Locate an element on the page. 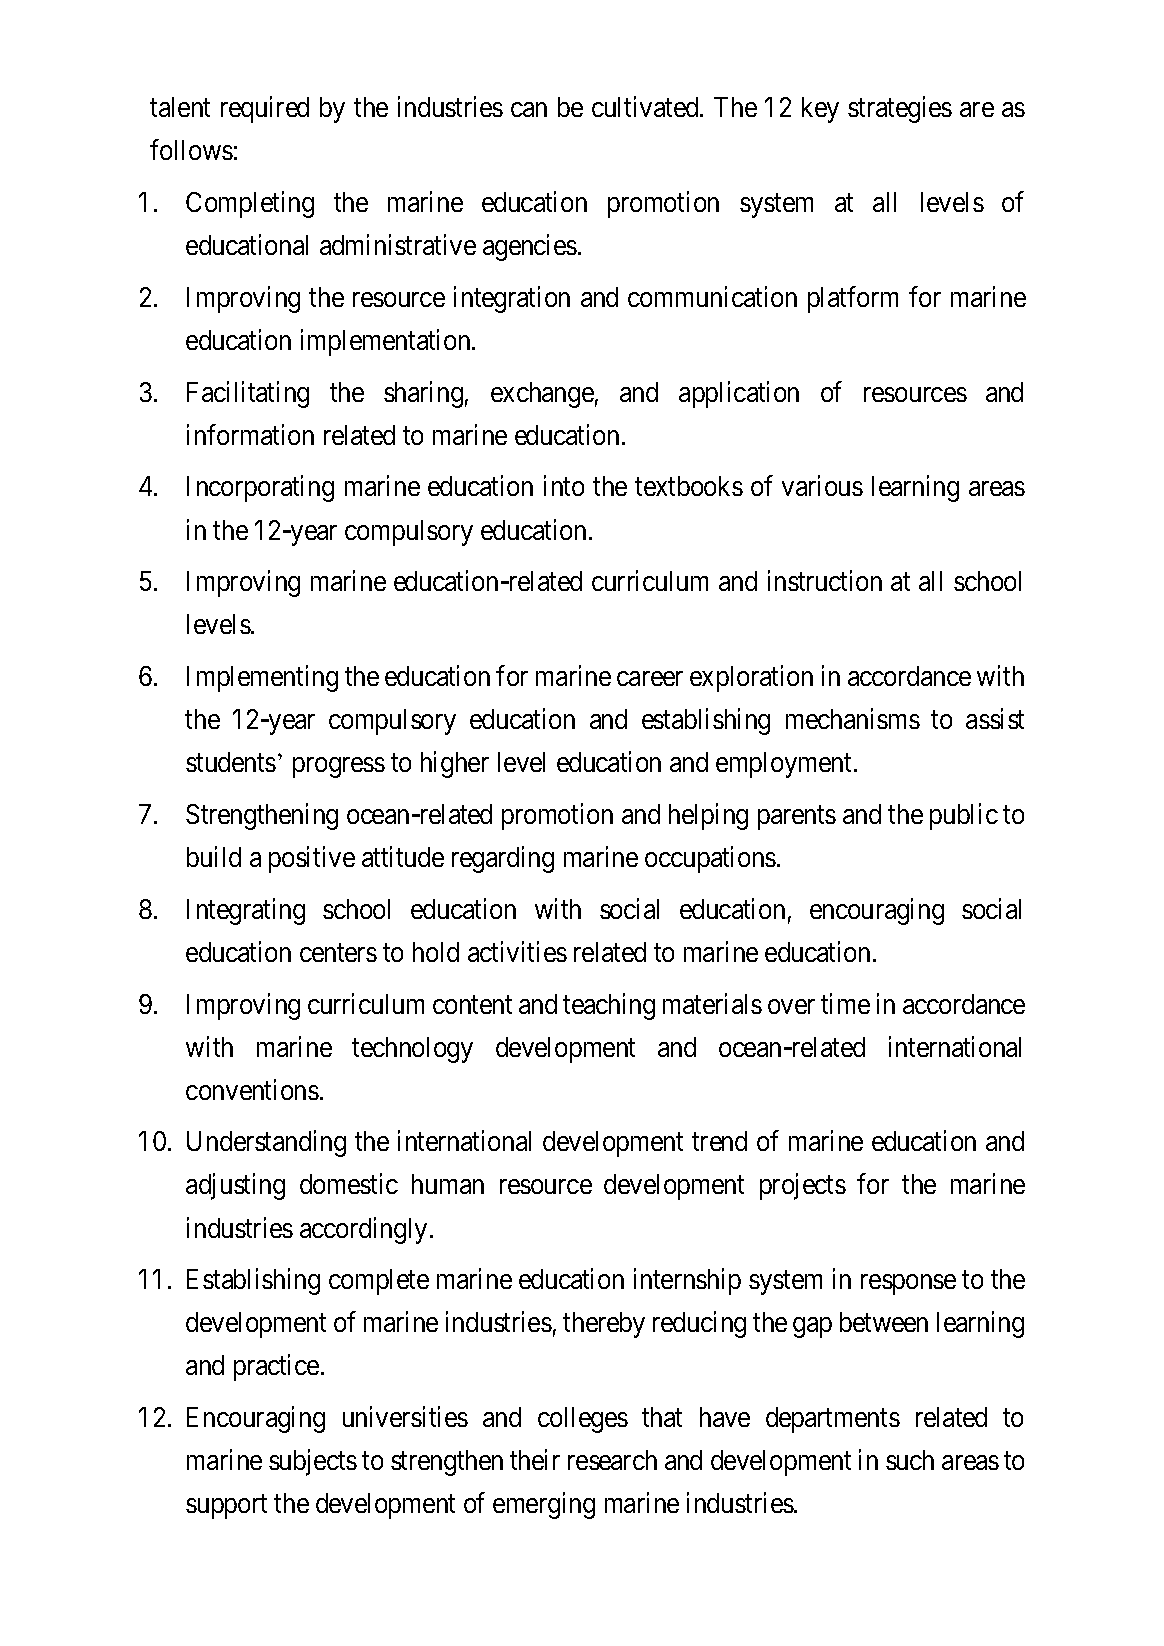 The image size is (1164, 1646). strategies is located at coordinates (900, 110).
